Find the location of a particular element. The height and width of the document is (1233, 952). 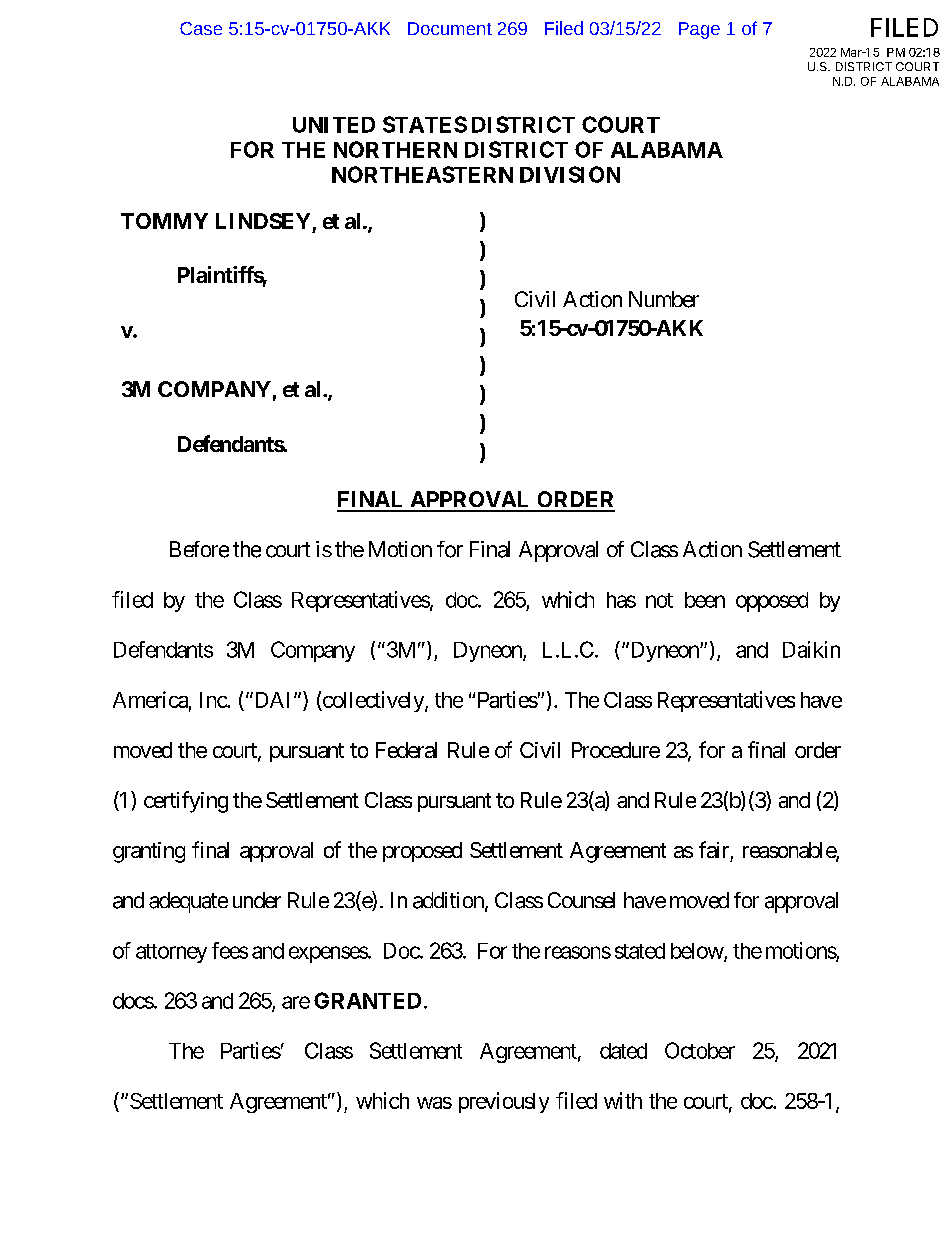

previously is located at coordinates (504, 1102).
